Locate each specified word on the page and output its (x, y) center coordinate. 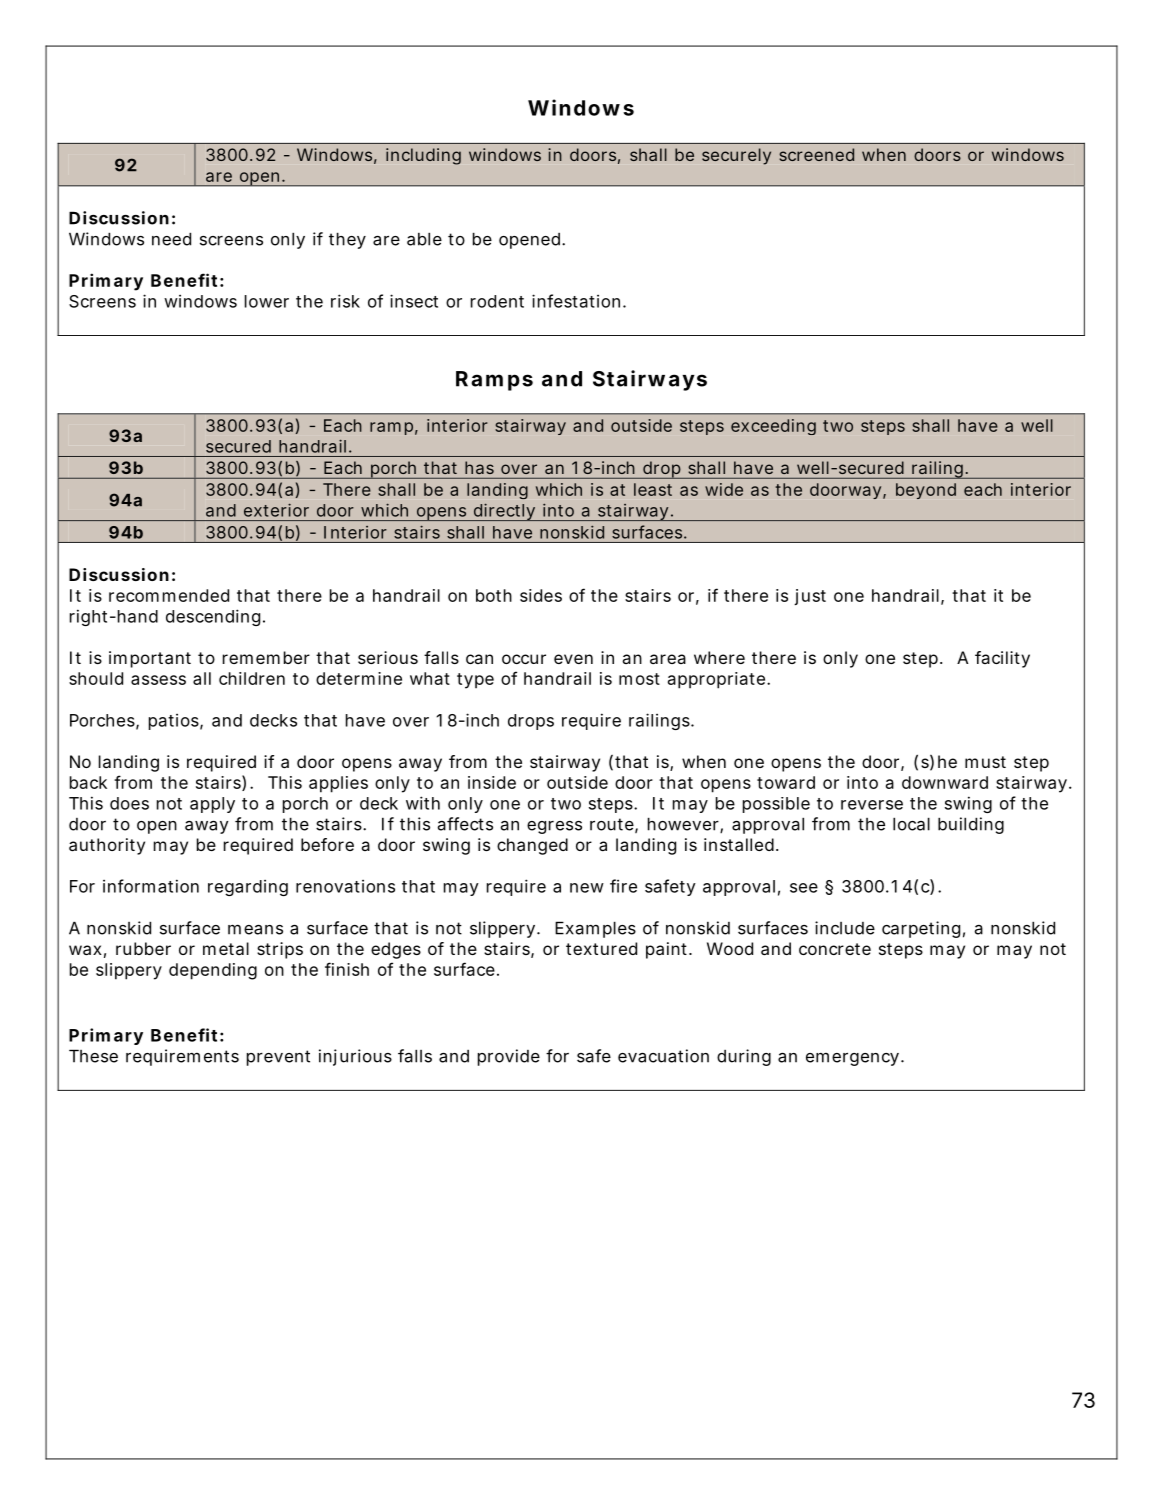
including (423, 156)
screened (816, 154)
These (93, 1056)
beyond (926, 491)
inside (492, 782)
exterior (276, 510)
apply (212, 805)
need (171, 239)
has (479, 467)
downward (945, 782)
